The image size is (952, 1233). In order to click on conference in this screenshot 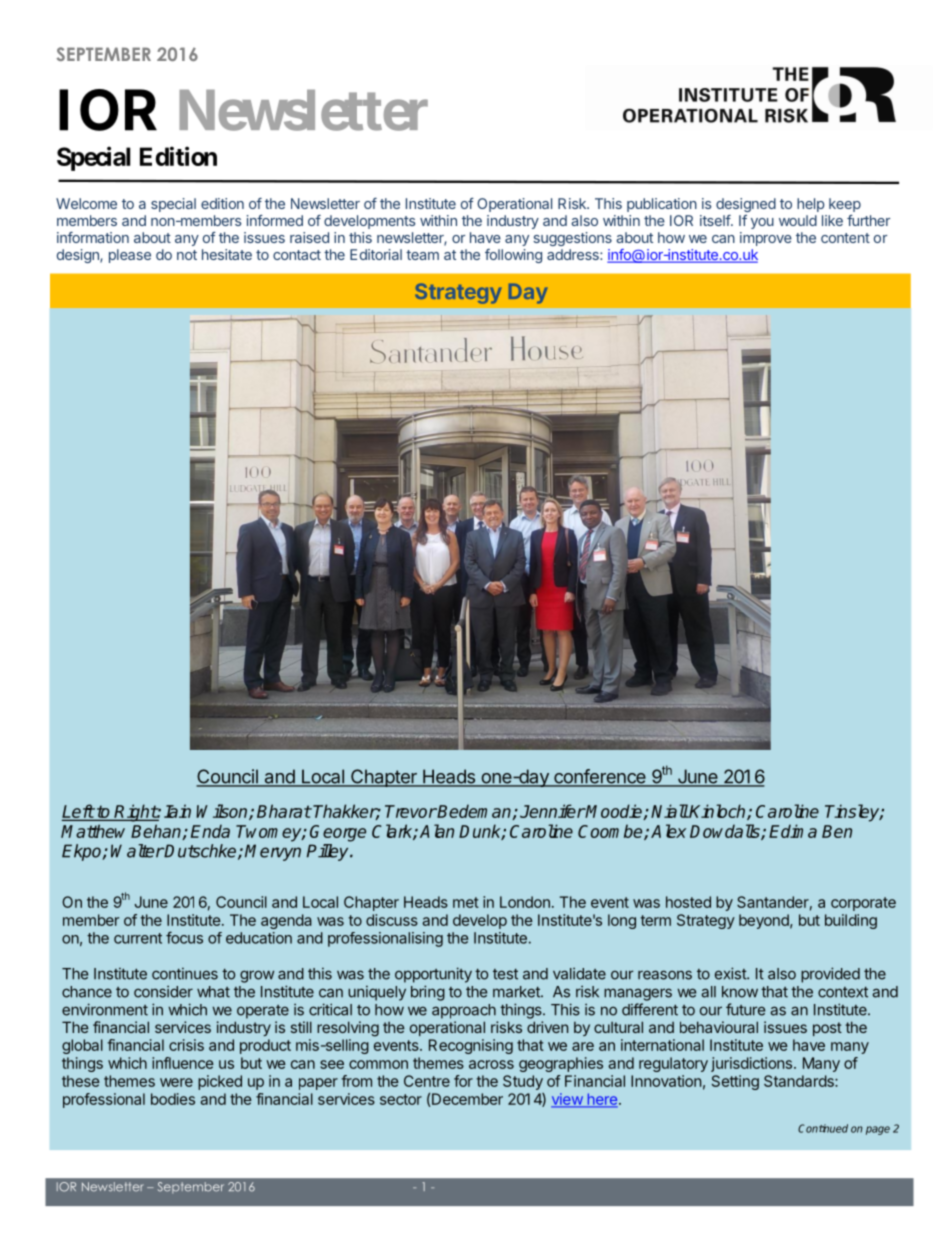, I will do `click(600, 777)`.
